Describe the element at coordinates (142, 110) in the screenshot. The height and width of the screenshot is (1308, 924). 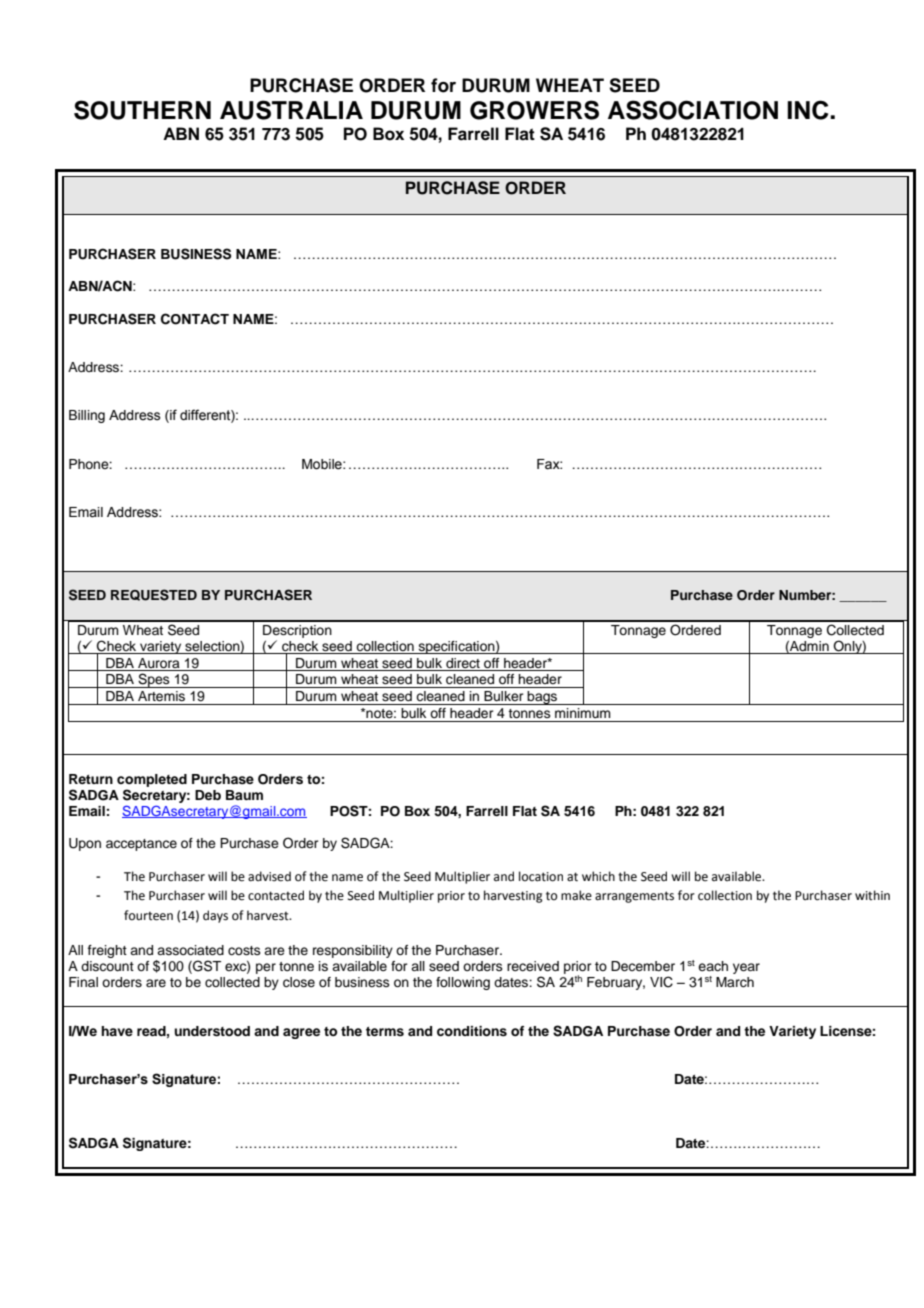
I see `SOUTHERN` at that location.
